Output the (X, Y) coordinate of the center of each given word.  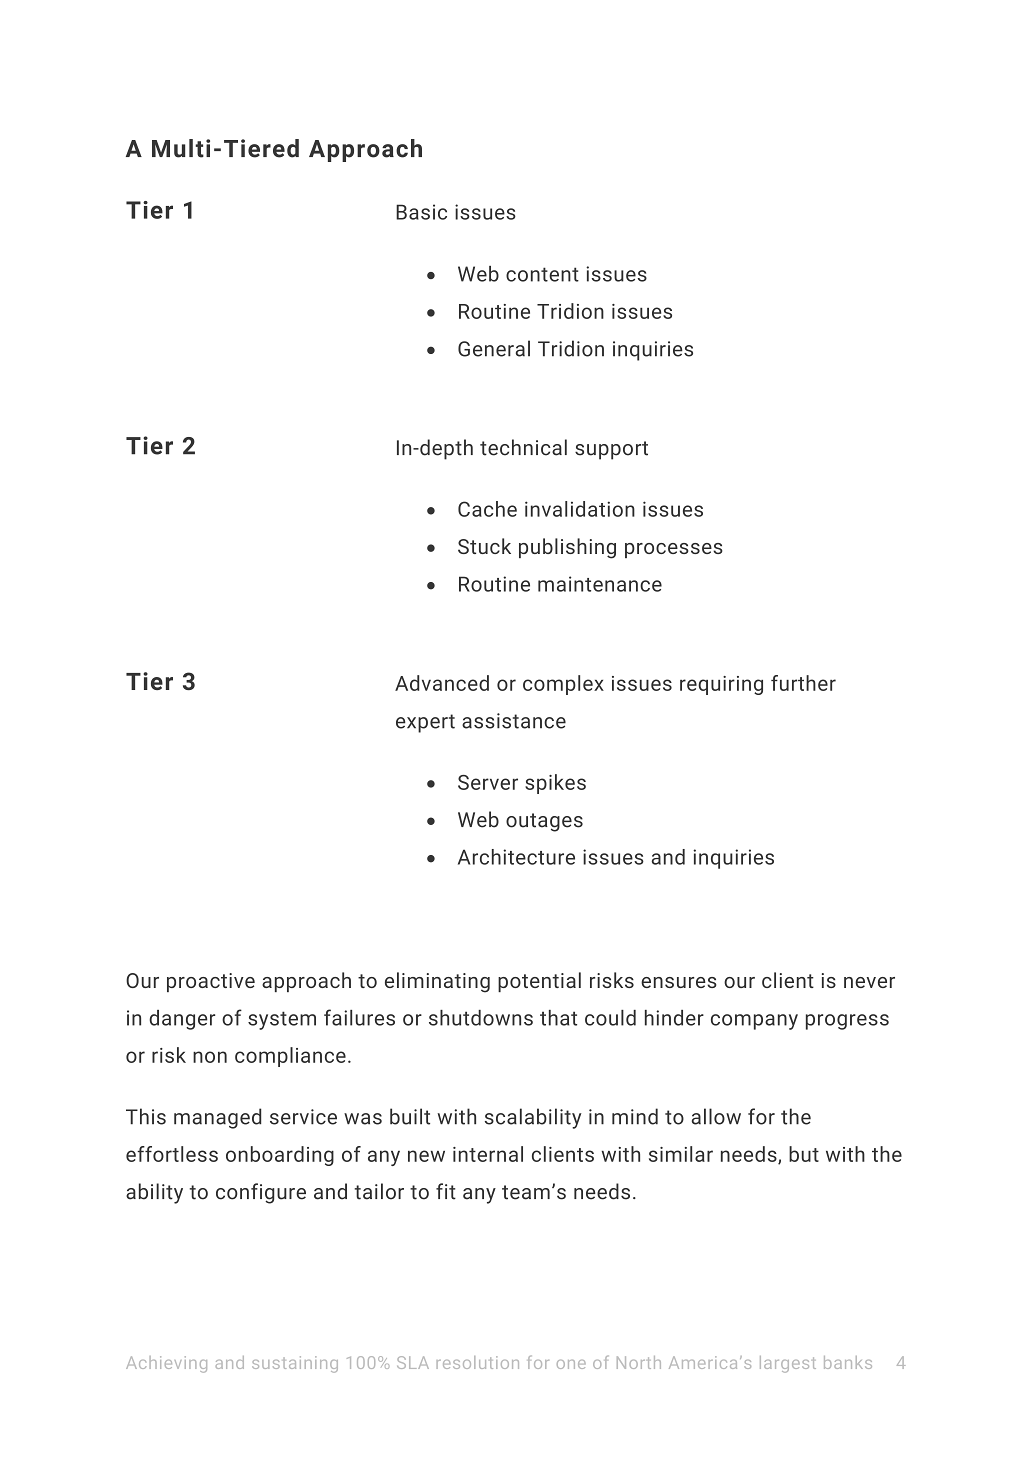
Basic (421, 212)
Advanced (442, 683)
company (754, 1022)
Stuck (484, 546)
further (803, 683)
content (542, 274)
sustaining (295, 1364)
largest (788, 1364)
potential (539, 982)
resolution (478, 1362)
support (611, 450)
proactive (211, 982)
